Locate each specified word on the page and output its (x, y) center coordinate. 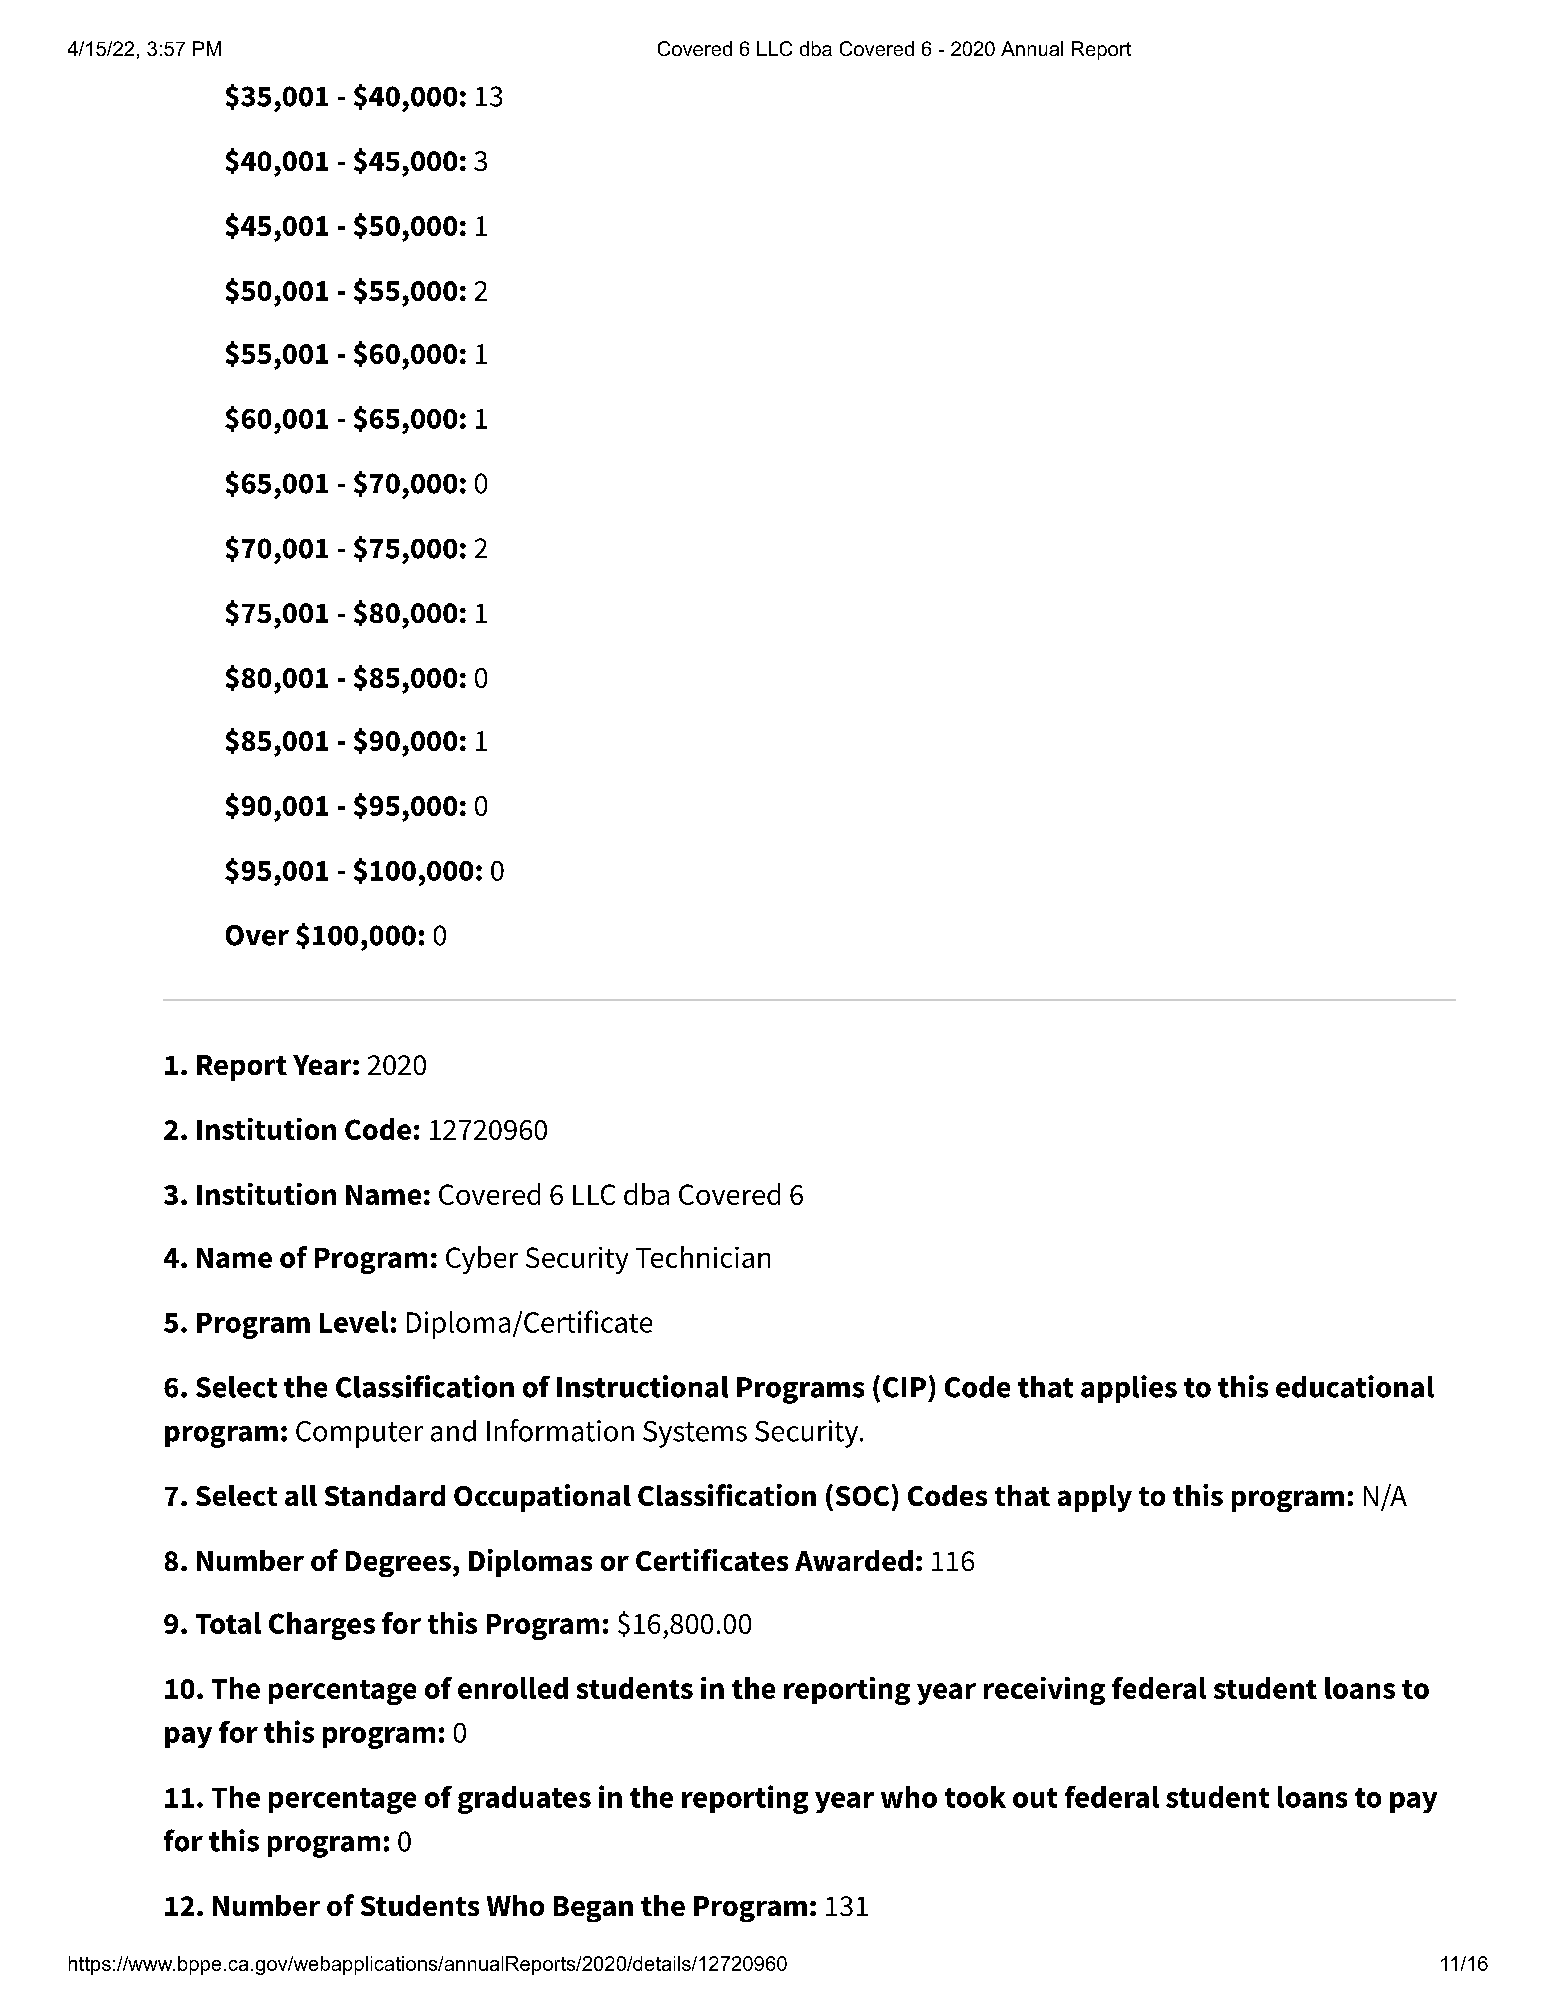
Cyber (482, 1260)
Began (593, 1909)
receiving (1044, 1691)
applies (1129, 1389)
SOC (862, 1496)
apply (1095, 1498)
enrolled (513, 1688)
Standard (385, 1495)
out (1035, 1798)
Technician (703, 1257)
